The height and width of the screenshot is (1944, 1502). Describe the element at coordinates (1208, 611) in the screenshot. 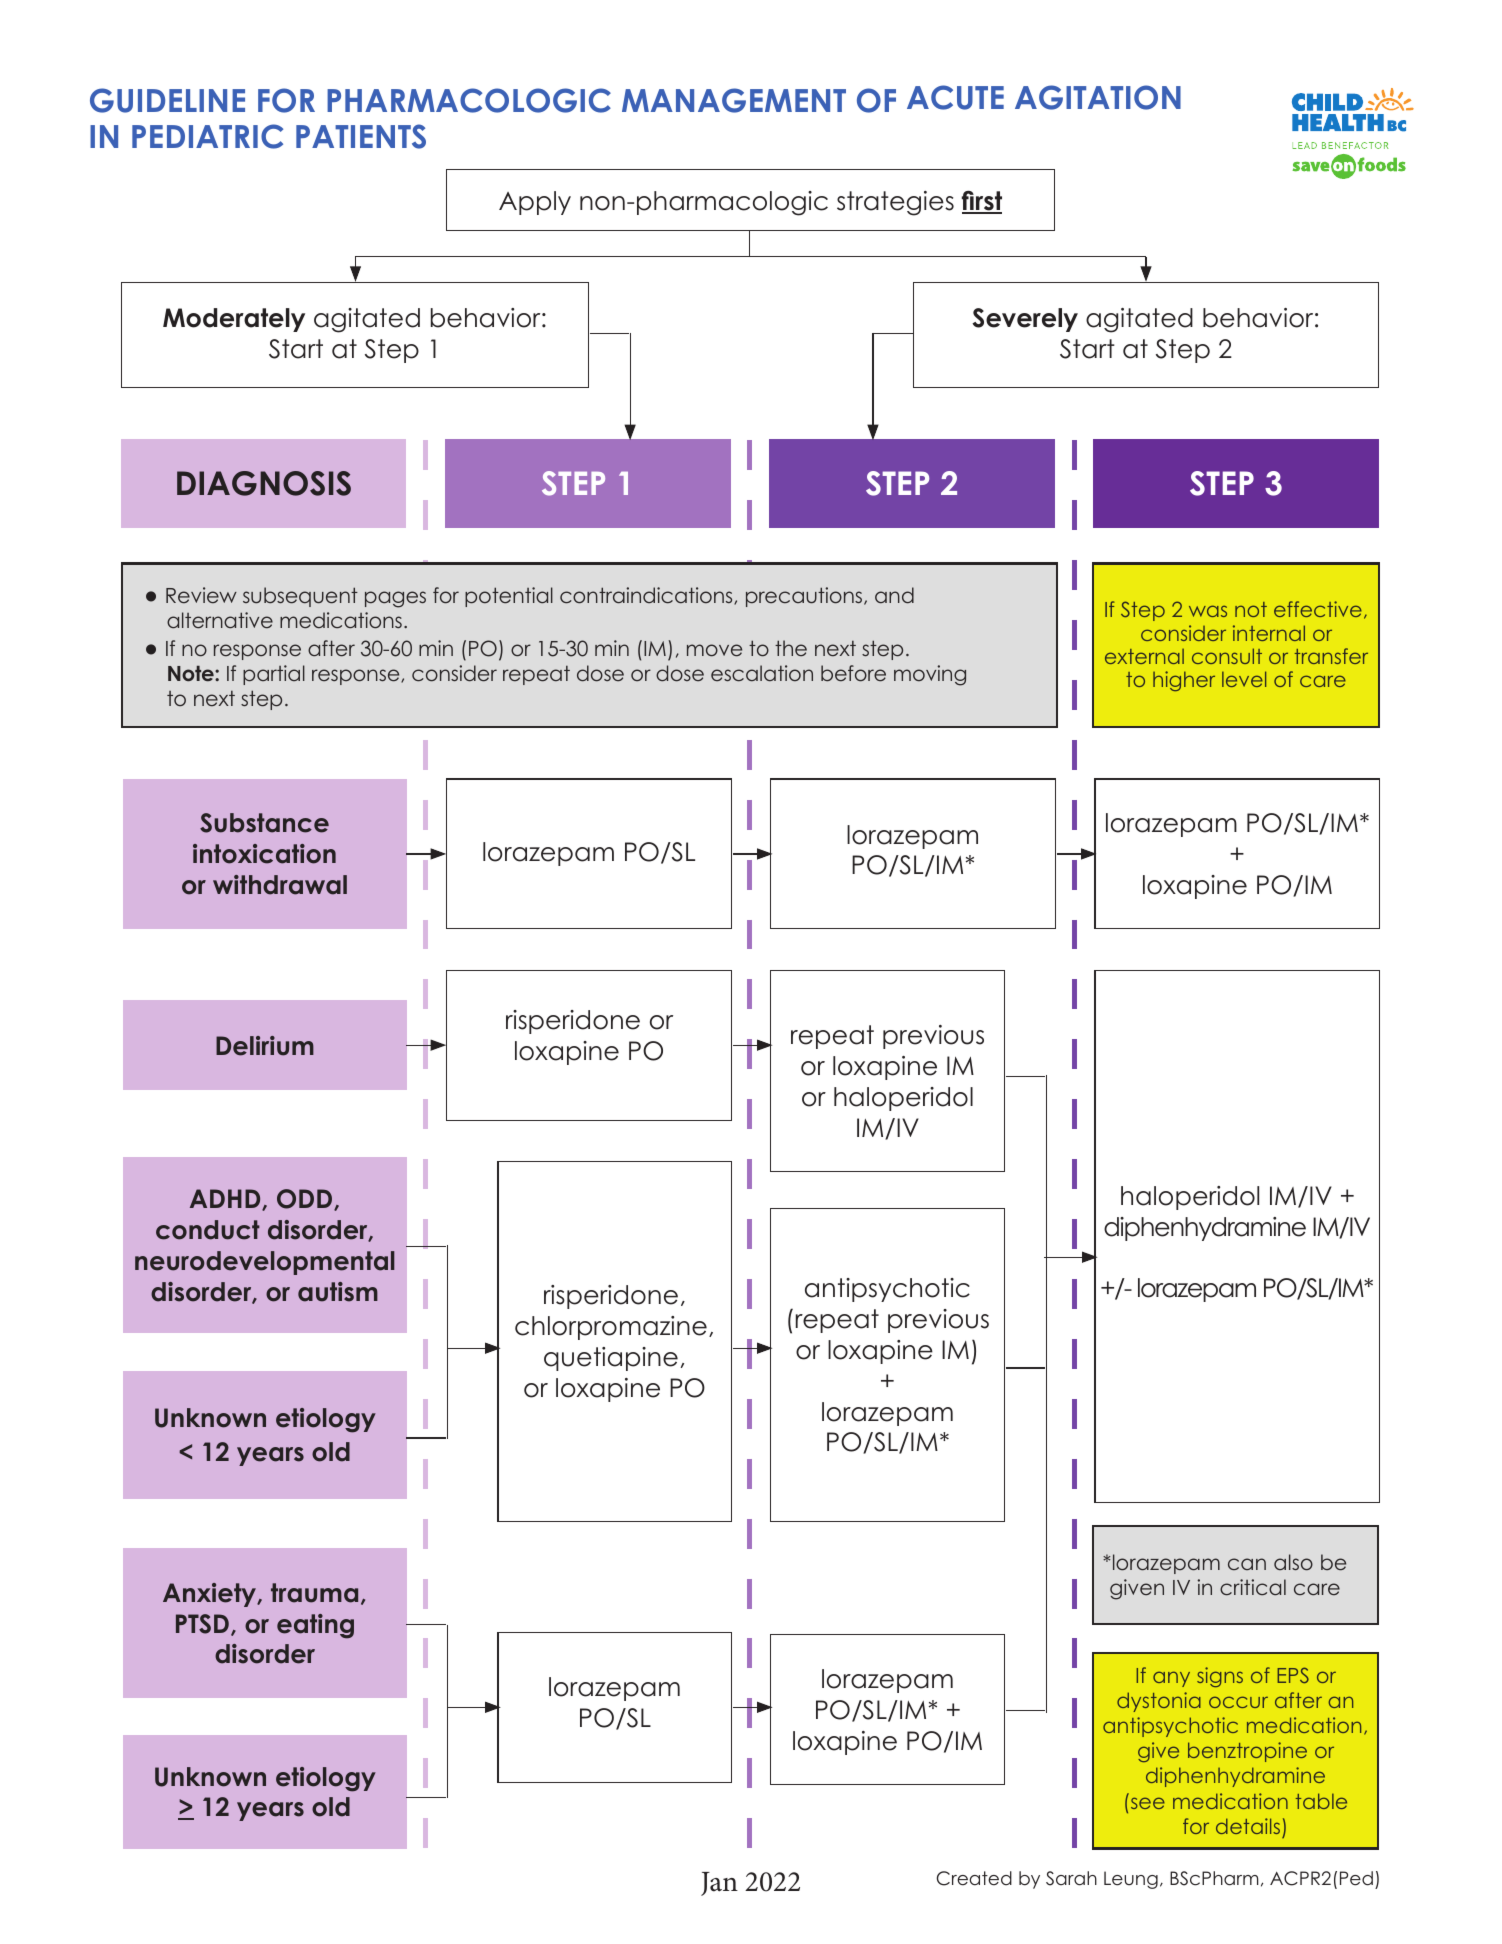

I see `was` at that location.
